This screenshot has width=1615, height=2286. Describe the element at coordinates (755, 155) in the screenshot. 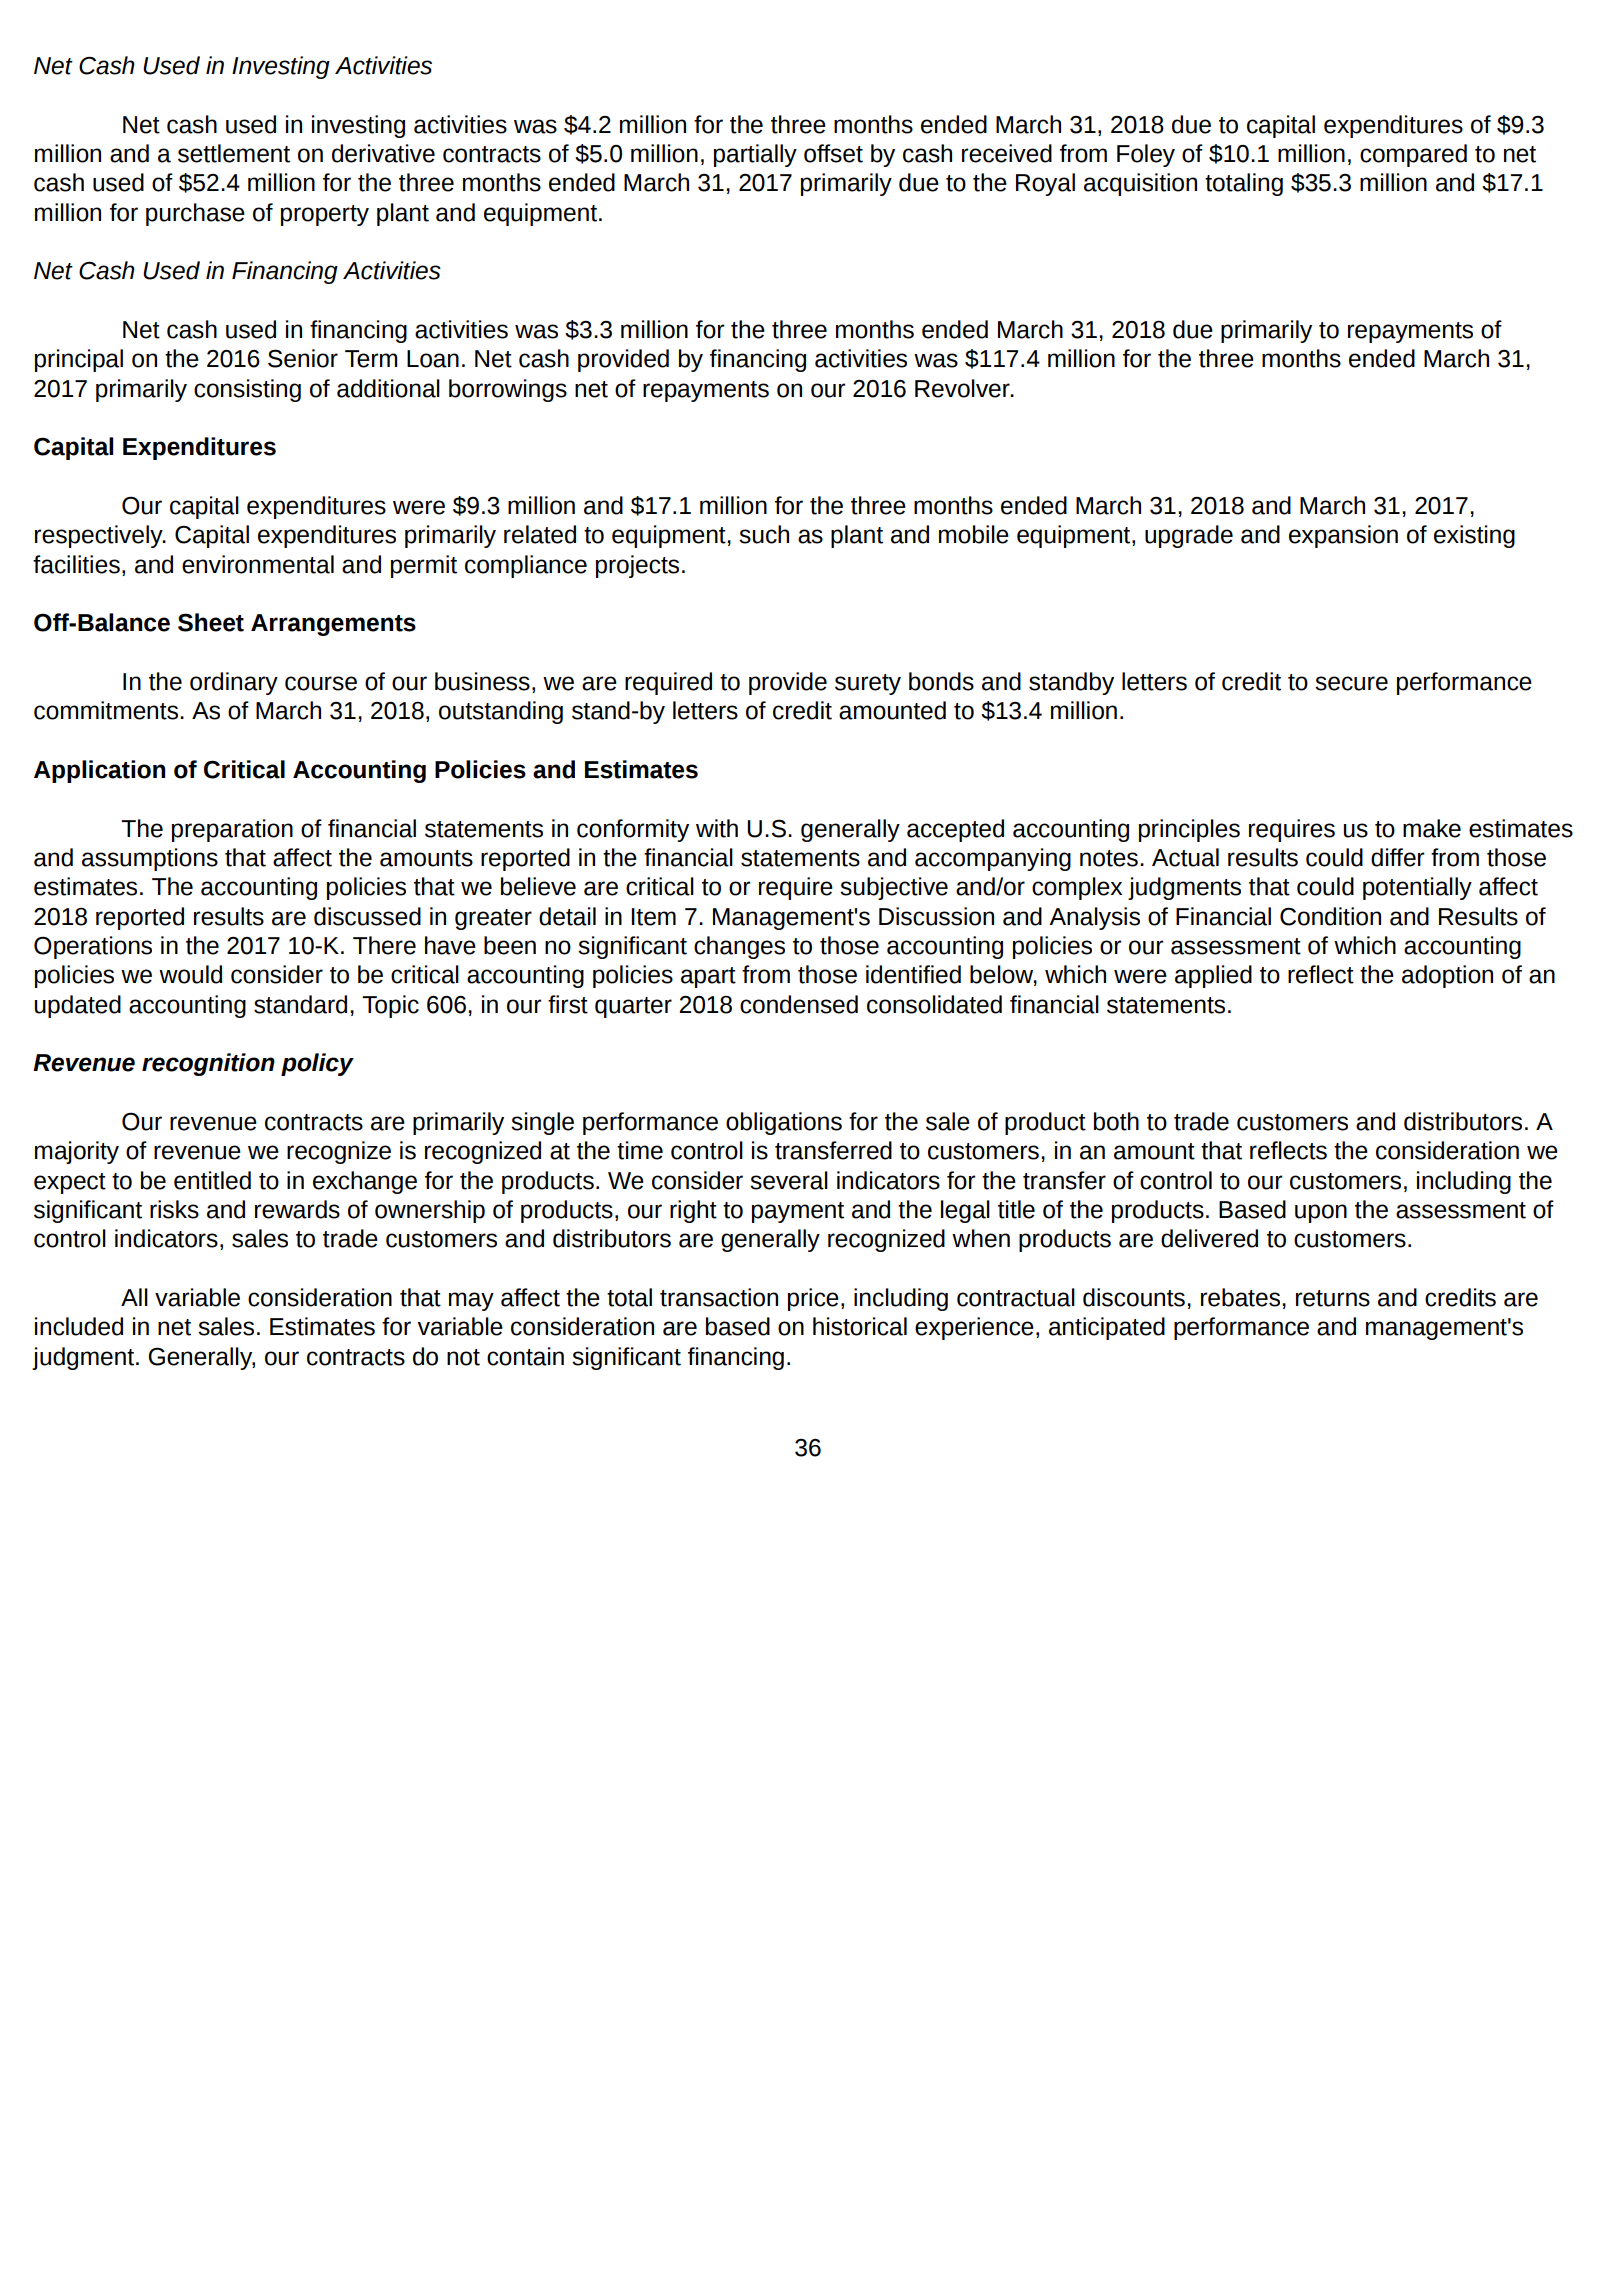

I see `partially` at that location.
